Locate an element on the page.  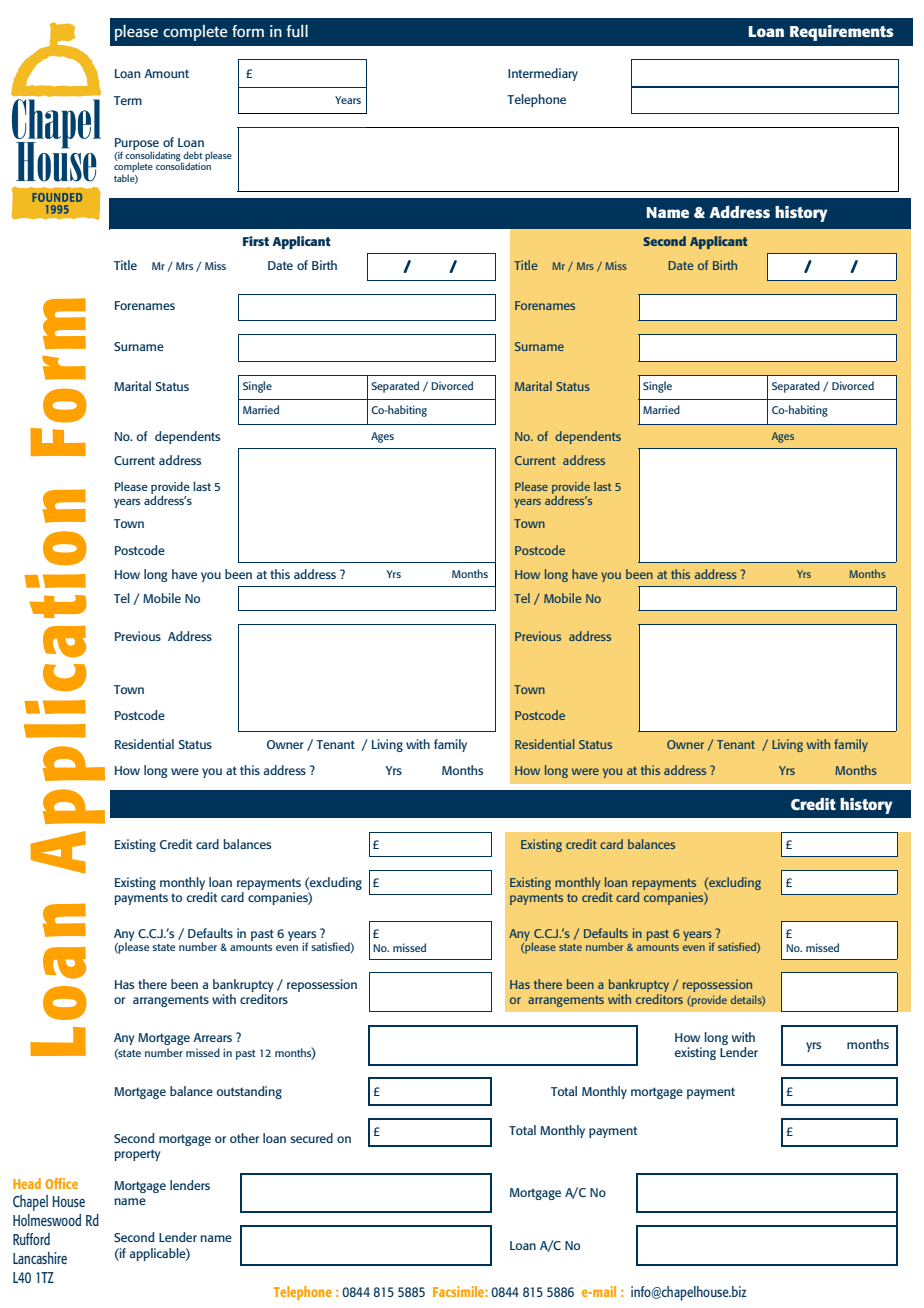
Office is located at coordinates (61, 1183).
